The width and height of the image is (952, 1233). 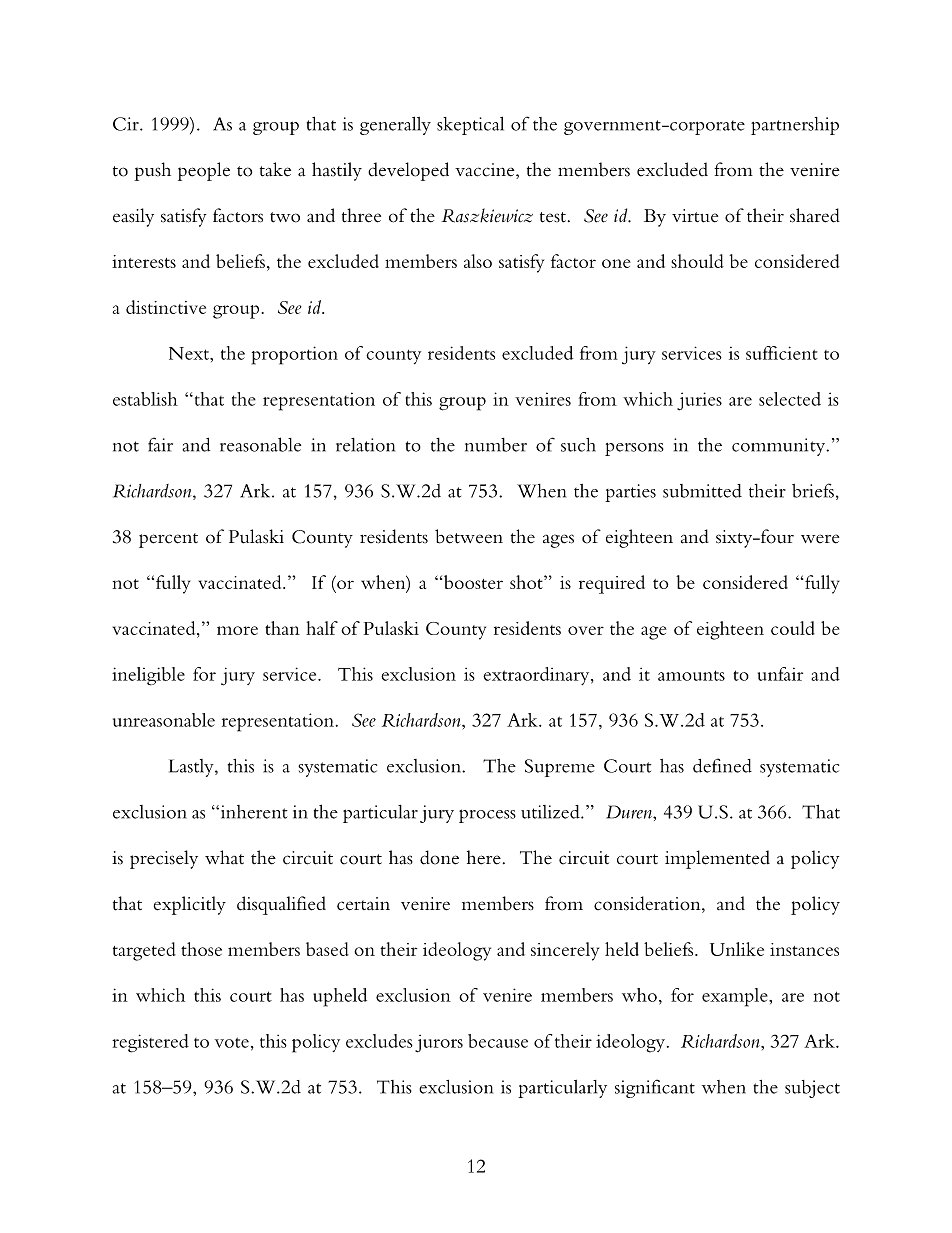 What do you see at coordinates (717, 859) in the image?
I see `implemented` at bounding box center [717, 859].
